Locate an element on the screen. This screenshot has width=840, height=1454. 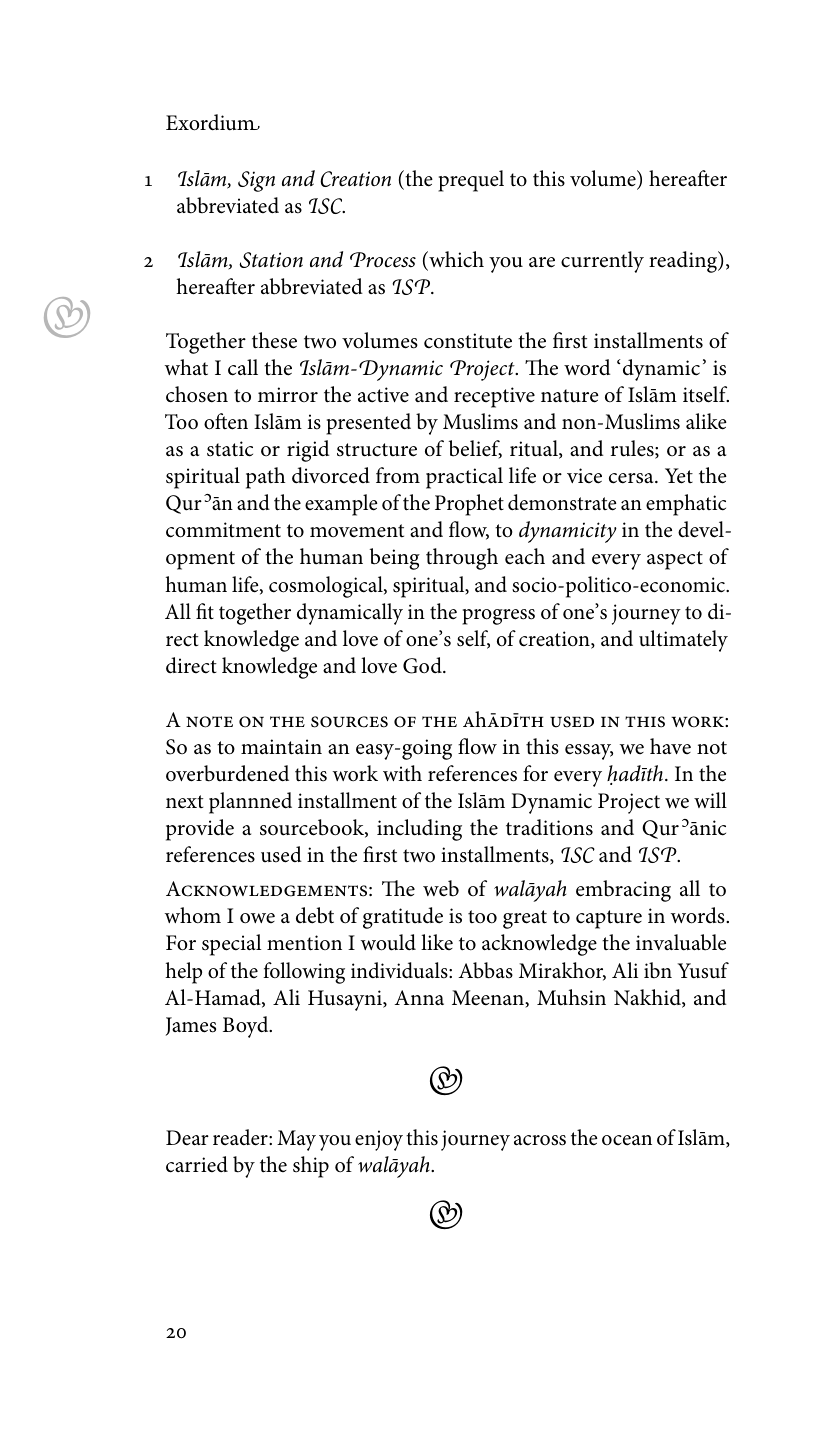
maintain is located at coordinates (281, 747).
